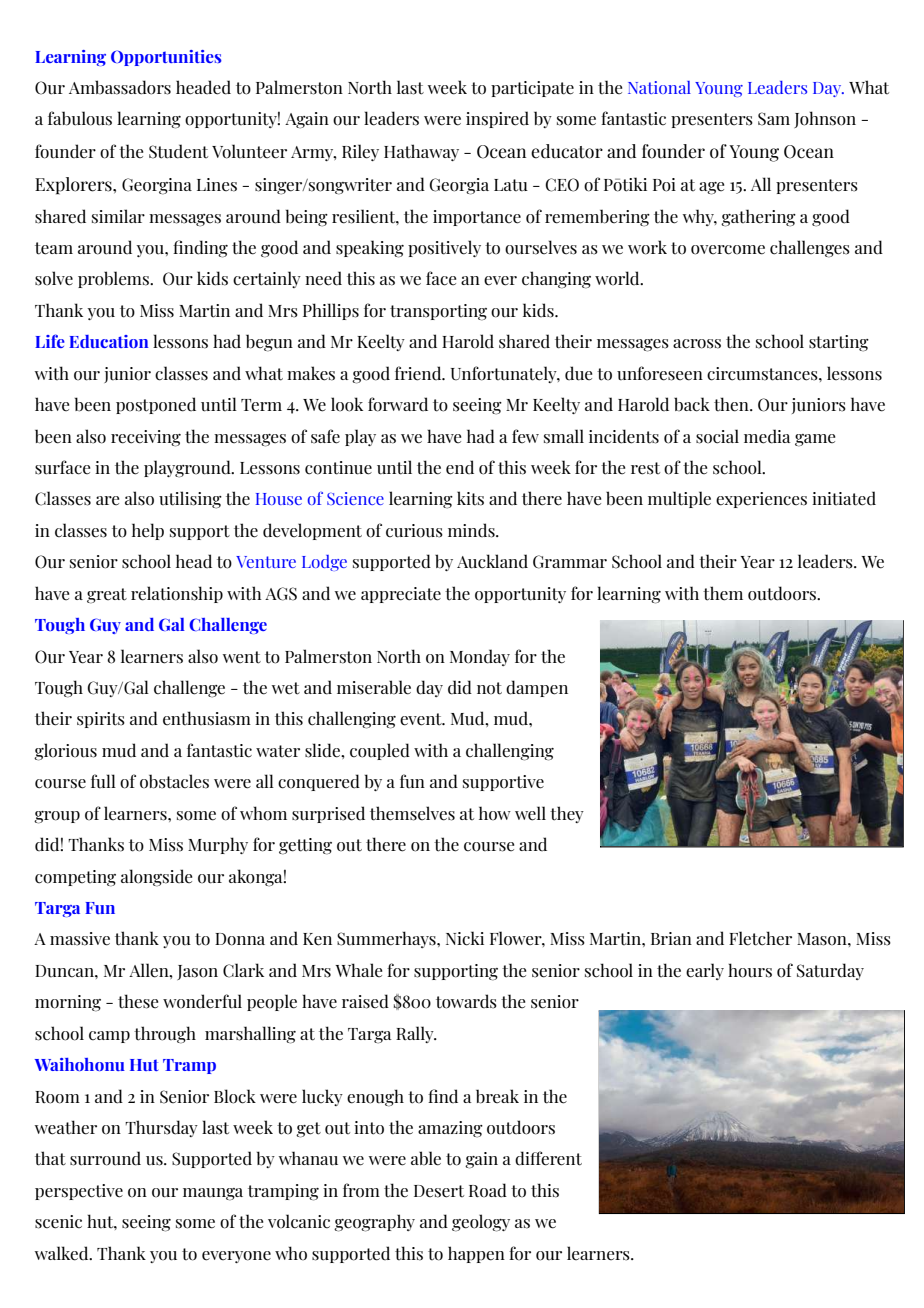 This screenshot has width=924, height=1308. I want to click on how, so click(495, 813).
